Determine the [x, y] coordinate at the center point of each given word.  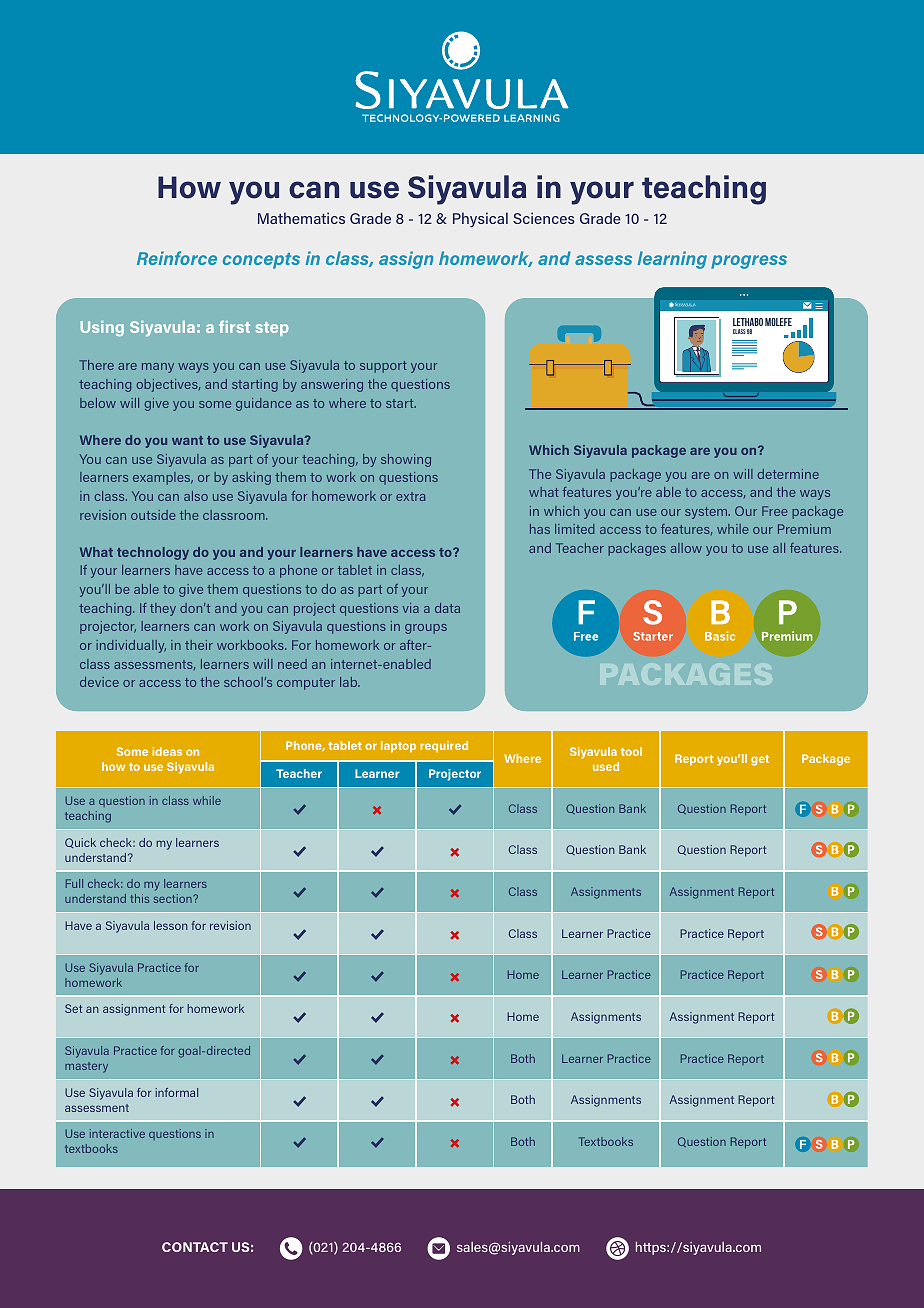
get [760, 760]
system [707, 513]
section [174, 898]
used [606, 766]
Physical [480, 219]
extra [410, 496]
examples [163, 478]
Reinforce [177, 258]
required [444, 747]
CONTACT [195, 1247]
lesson [171, 925]
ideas [167, 751]
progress [749, 262]
